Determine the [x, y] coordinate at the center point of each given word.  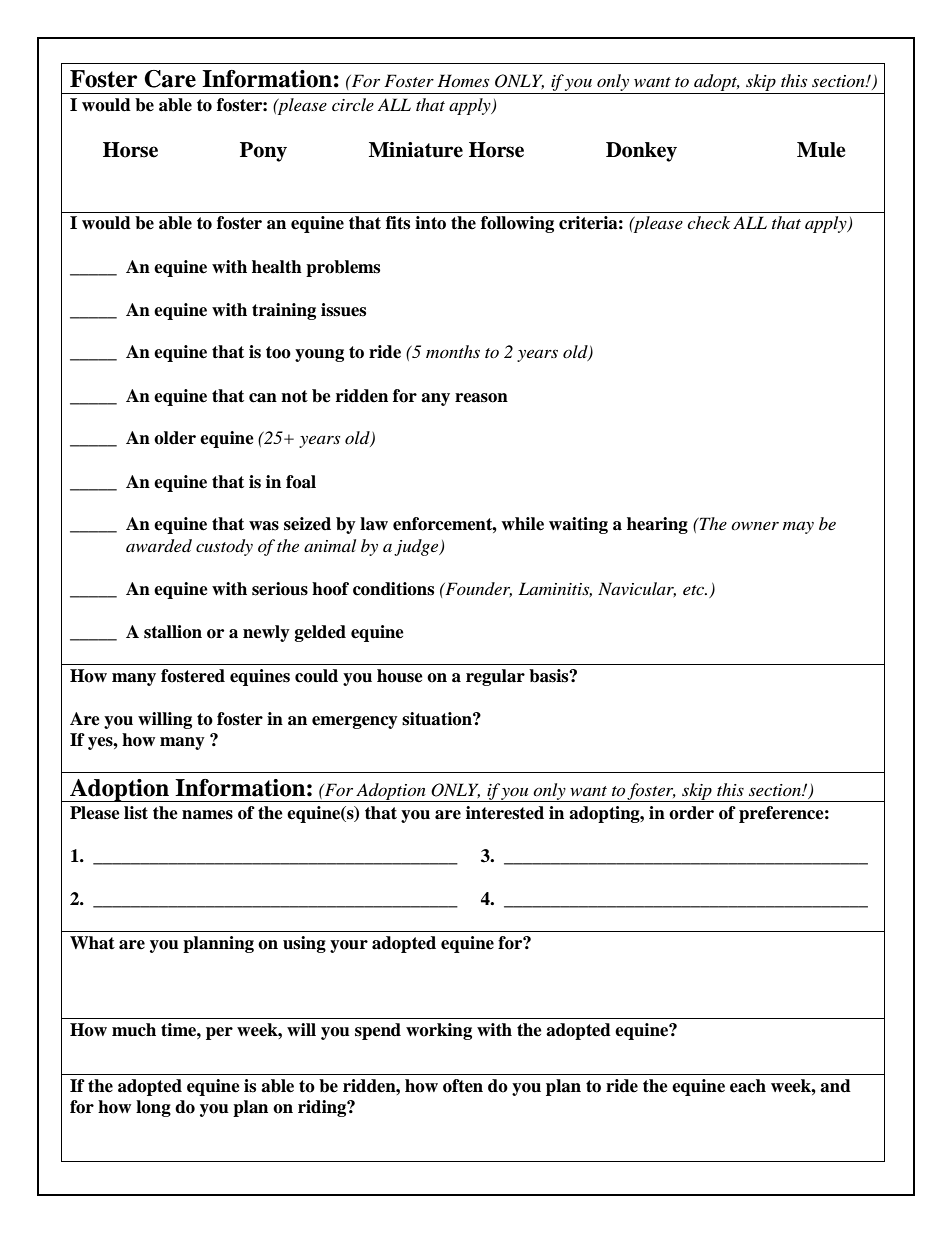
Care [170, 79]
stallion [173, 632]
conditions [393, 589]
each [748, 1086]
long [153, 1108]
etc [695, 590]
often [463, 1086]
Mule [821, 150]
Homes [463, 80]
